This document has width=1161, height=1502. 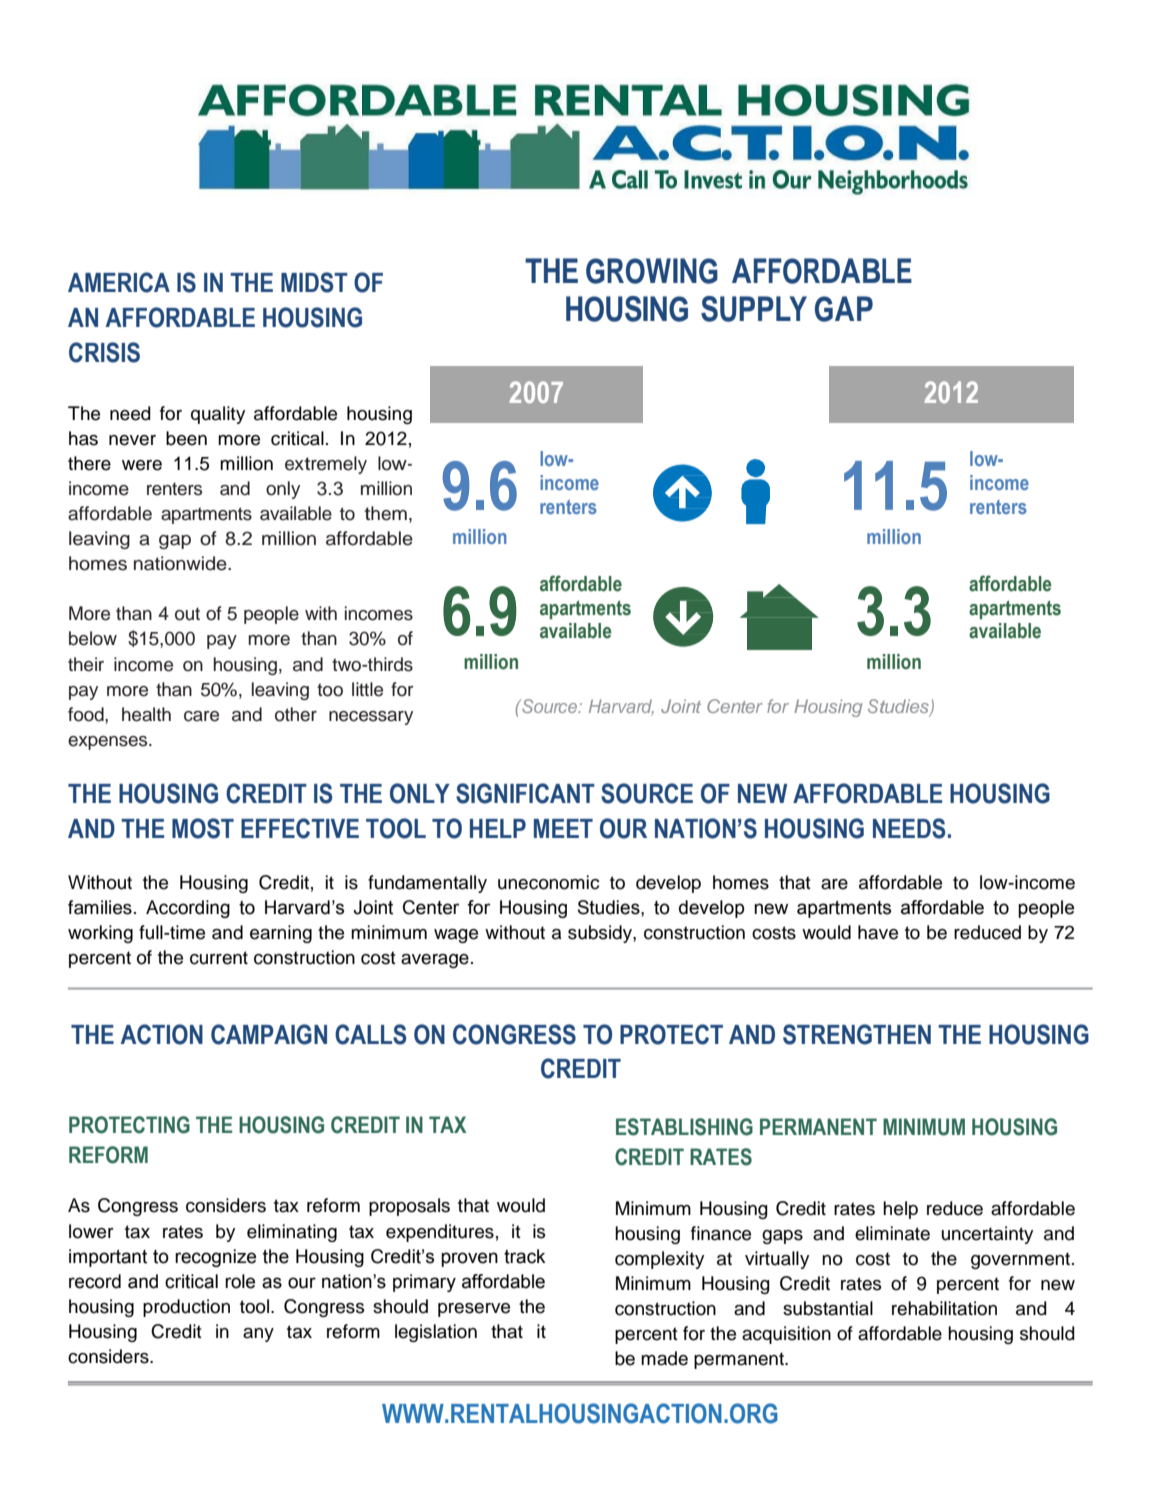 What do you see at coordinates (203, 828) in the document?
I see `MOST` at bounding box center [203, 828].
